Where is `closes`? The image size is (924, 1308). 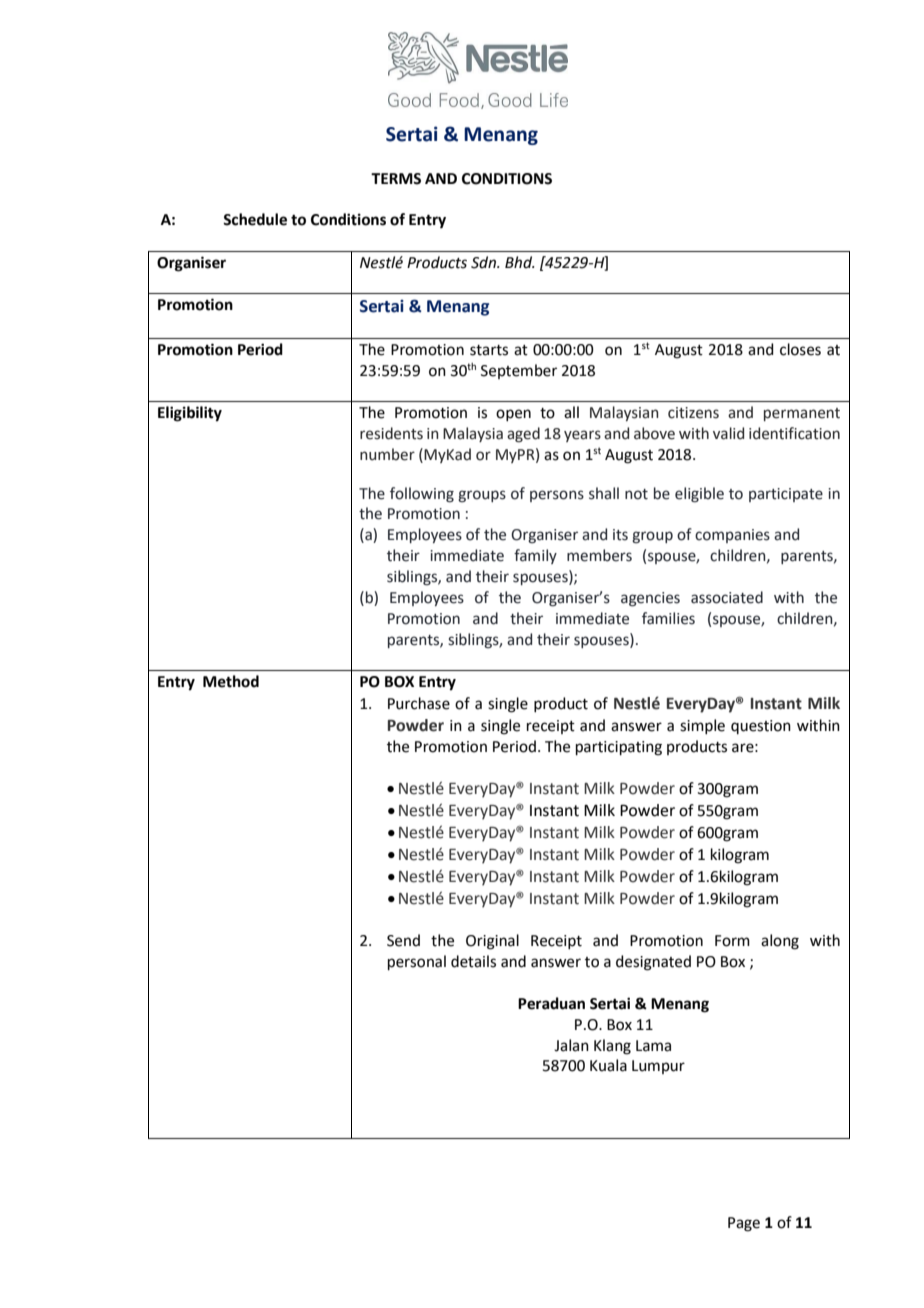 closes is located at coordinates (800, 349).
